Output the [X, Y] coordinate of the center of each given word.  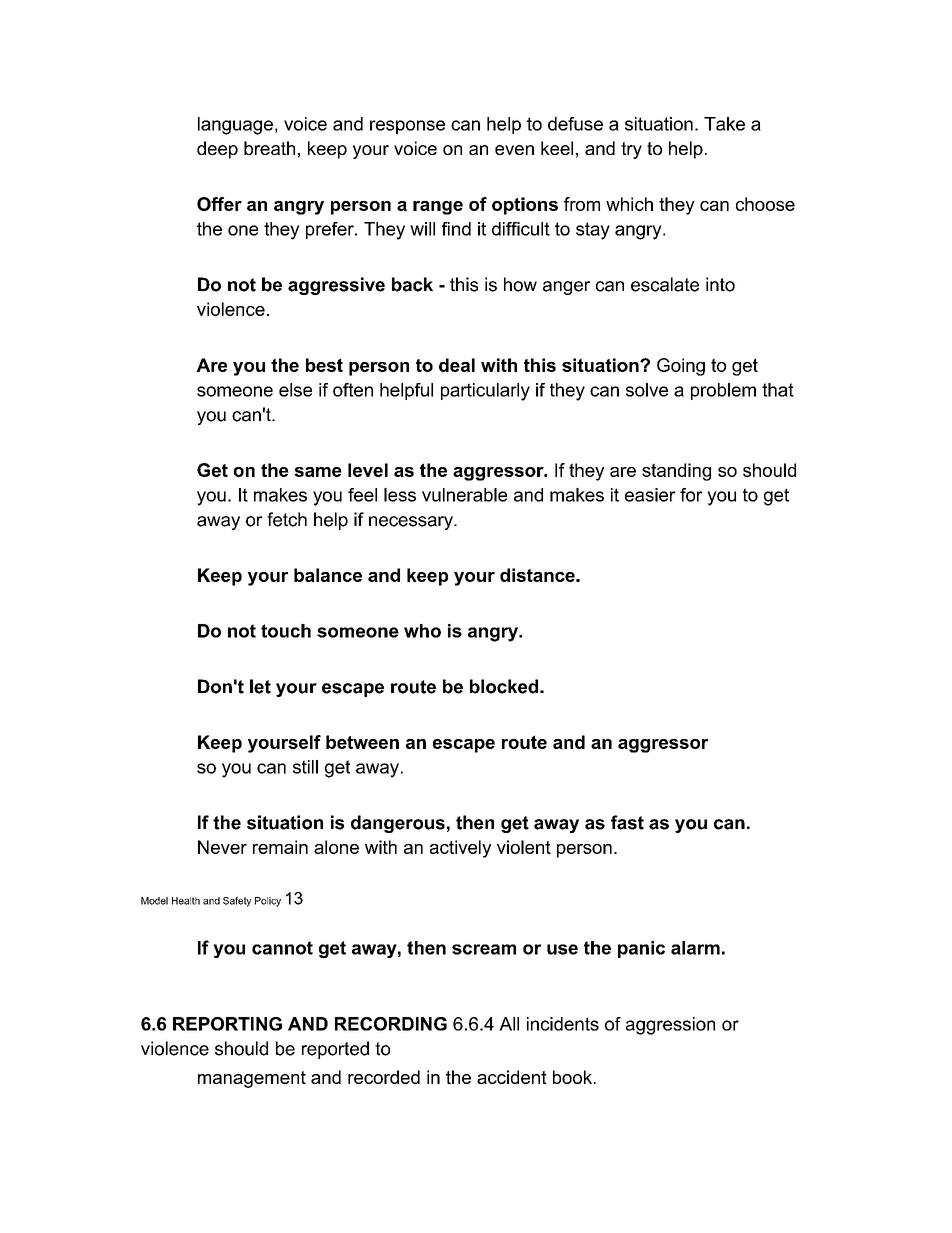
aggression [670, 1026]
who [422, 631]
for [691, 495]
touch [286, 631]
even [514, 150]
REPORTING [227, 1024]
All [509, 1024]
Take [724, 124]
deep [217, 150]
